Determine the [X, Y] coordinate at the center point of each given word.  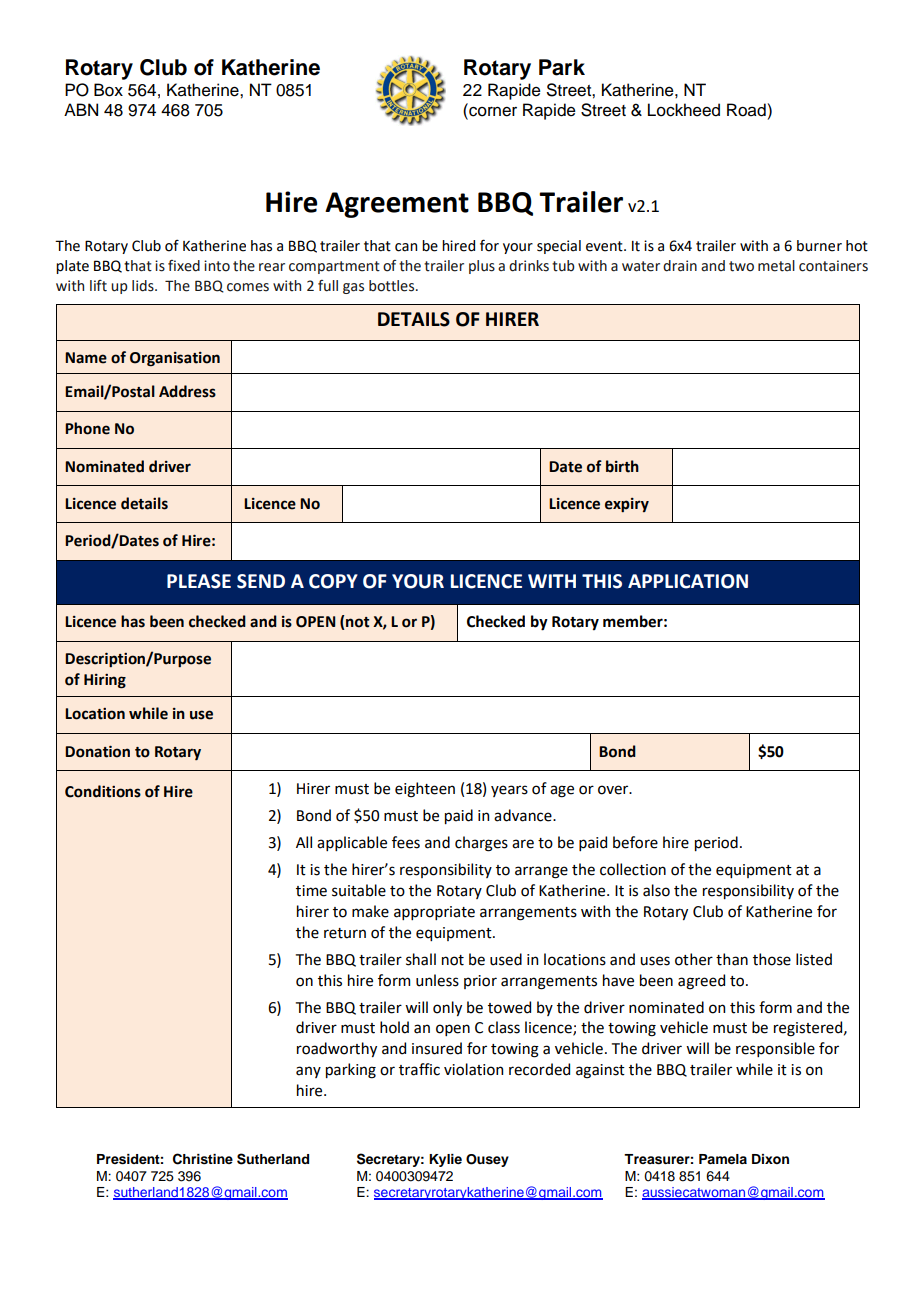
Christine [203, 1159]
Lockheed [684, 110]
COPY [333, 581]
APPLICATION [688, 581]
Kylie [445, 1160]
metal [776, 266]
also [656, 890]
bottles [393, 286]
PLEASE [199, 581]
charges [481, 844]
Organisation [175, 359]
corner [492, 111]
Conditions [103, 791]
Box [108, 90]
